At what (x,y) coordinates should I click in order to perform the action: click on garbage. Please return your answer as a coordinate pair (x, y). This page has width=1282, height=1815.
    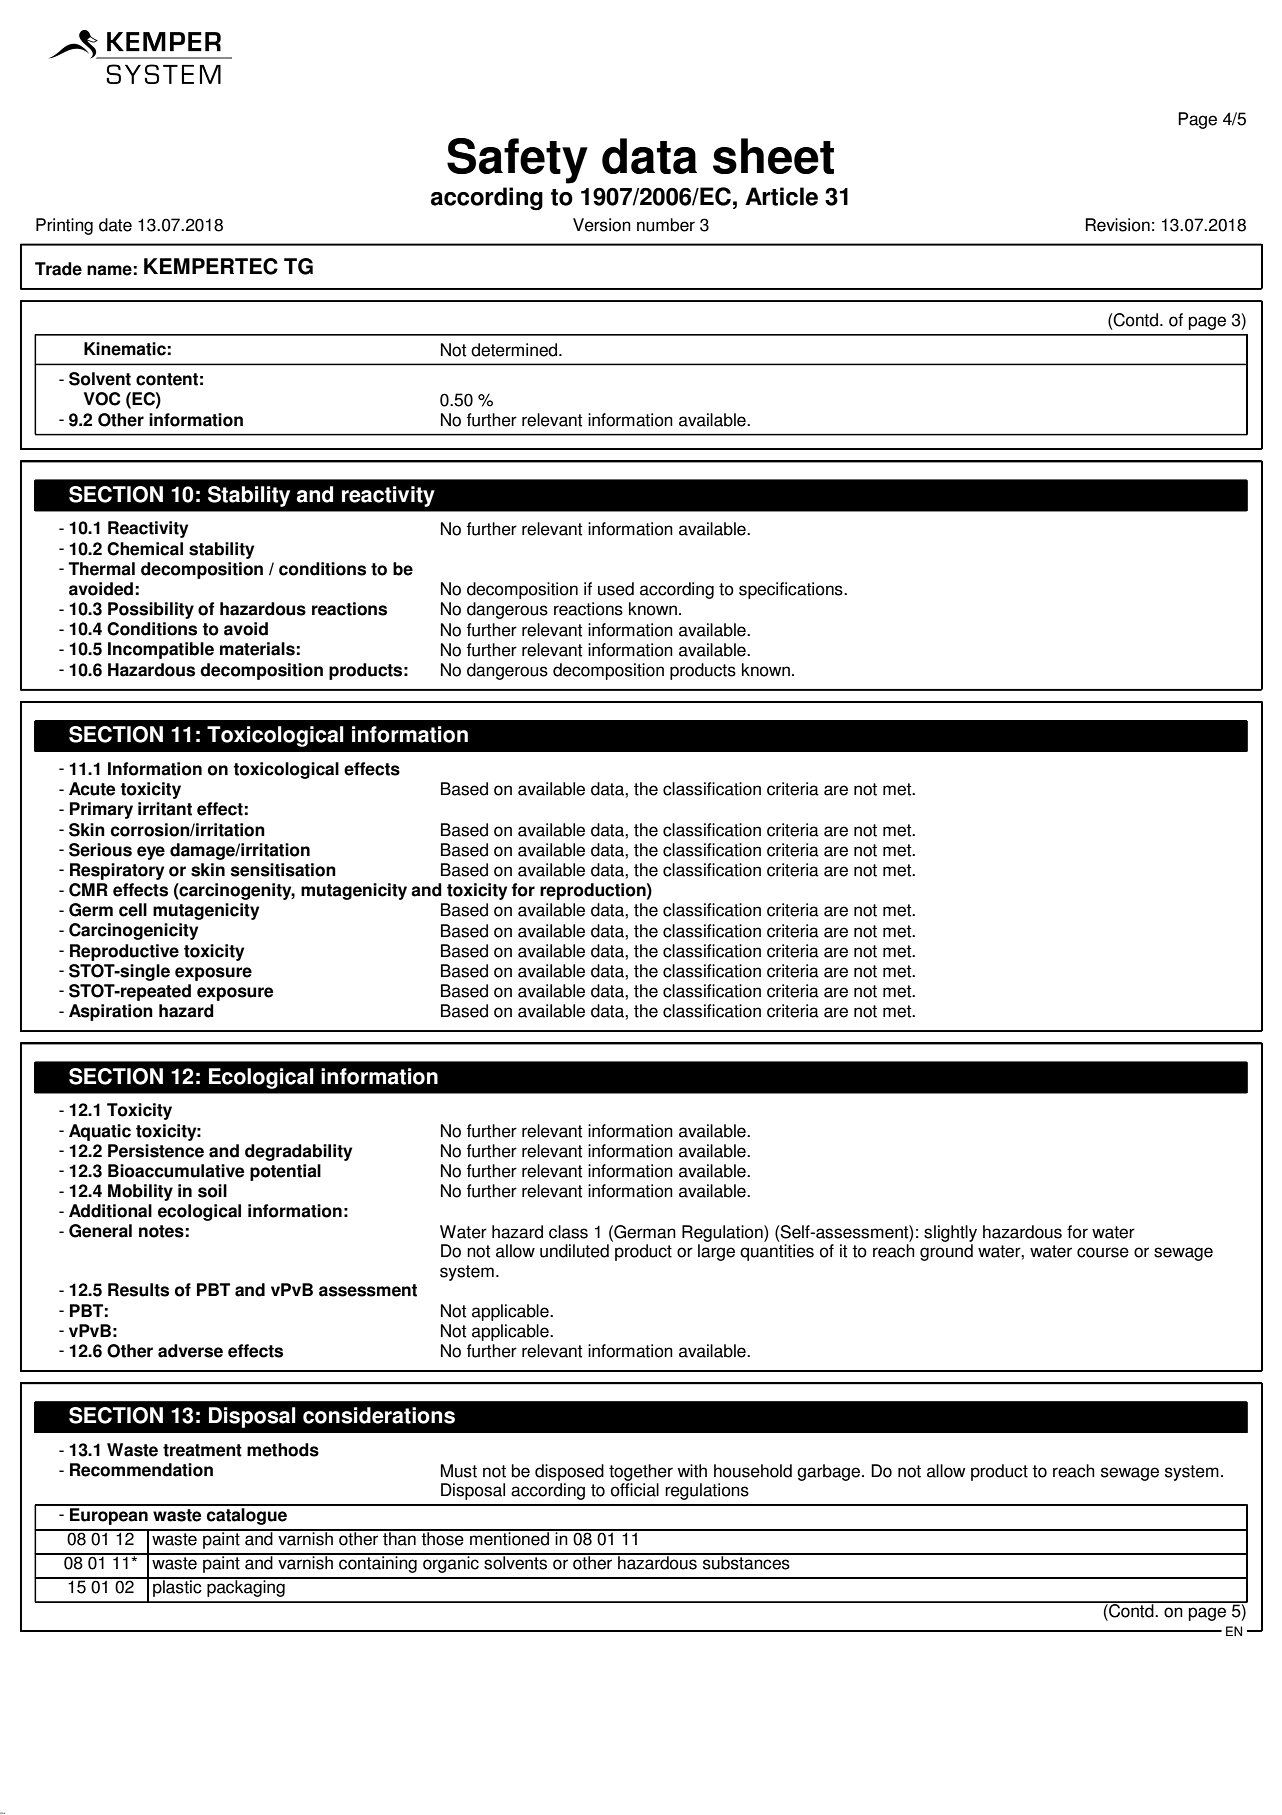
    Looking at the image, I should click on (830, 1472).
